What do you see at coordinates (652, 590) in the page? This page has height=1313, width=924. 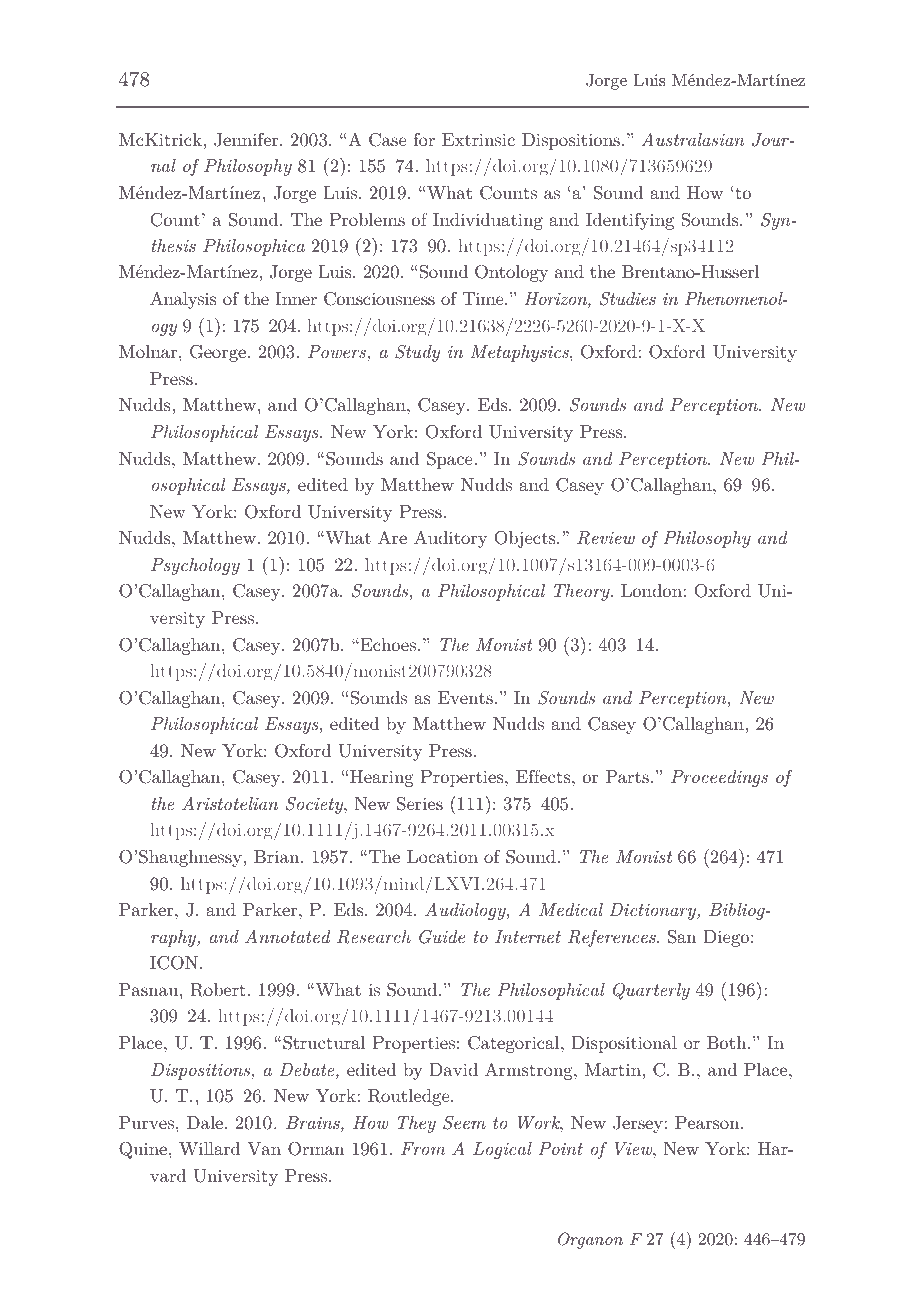 I see `London` at bounding box center [652, 590].
